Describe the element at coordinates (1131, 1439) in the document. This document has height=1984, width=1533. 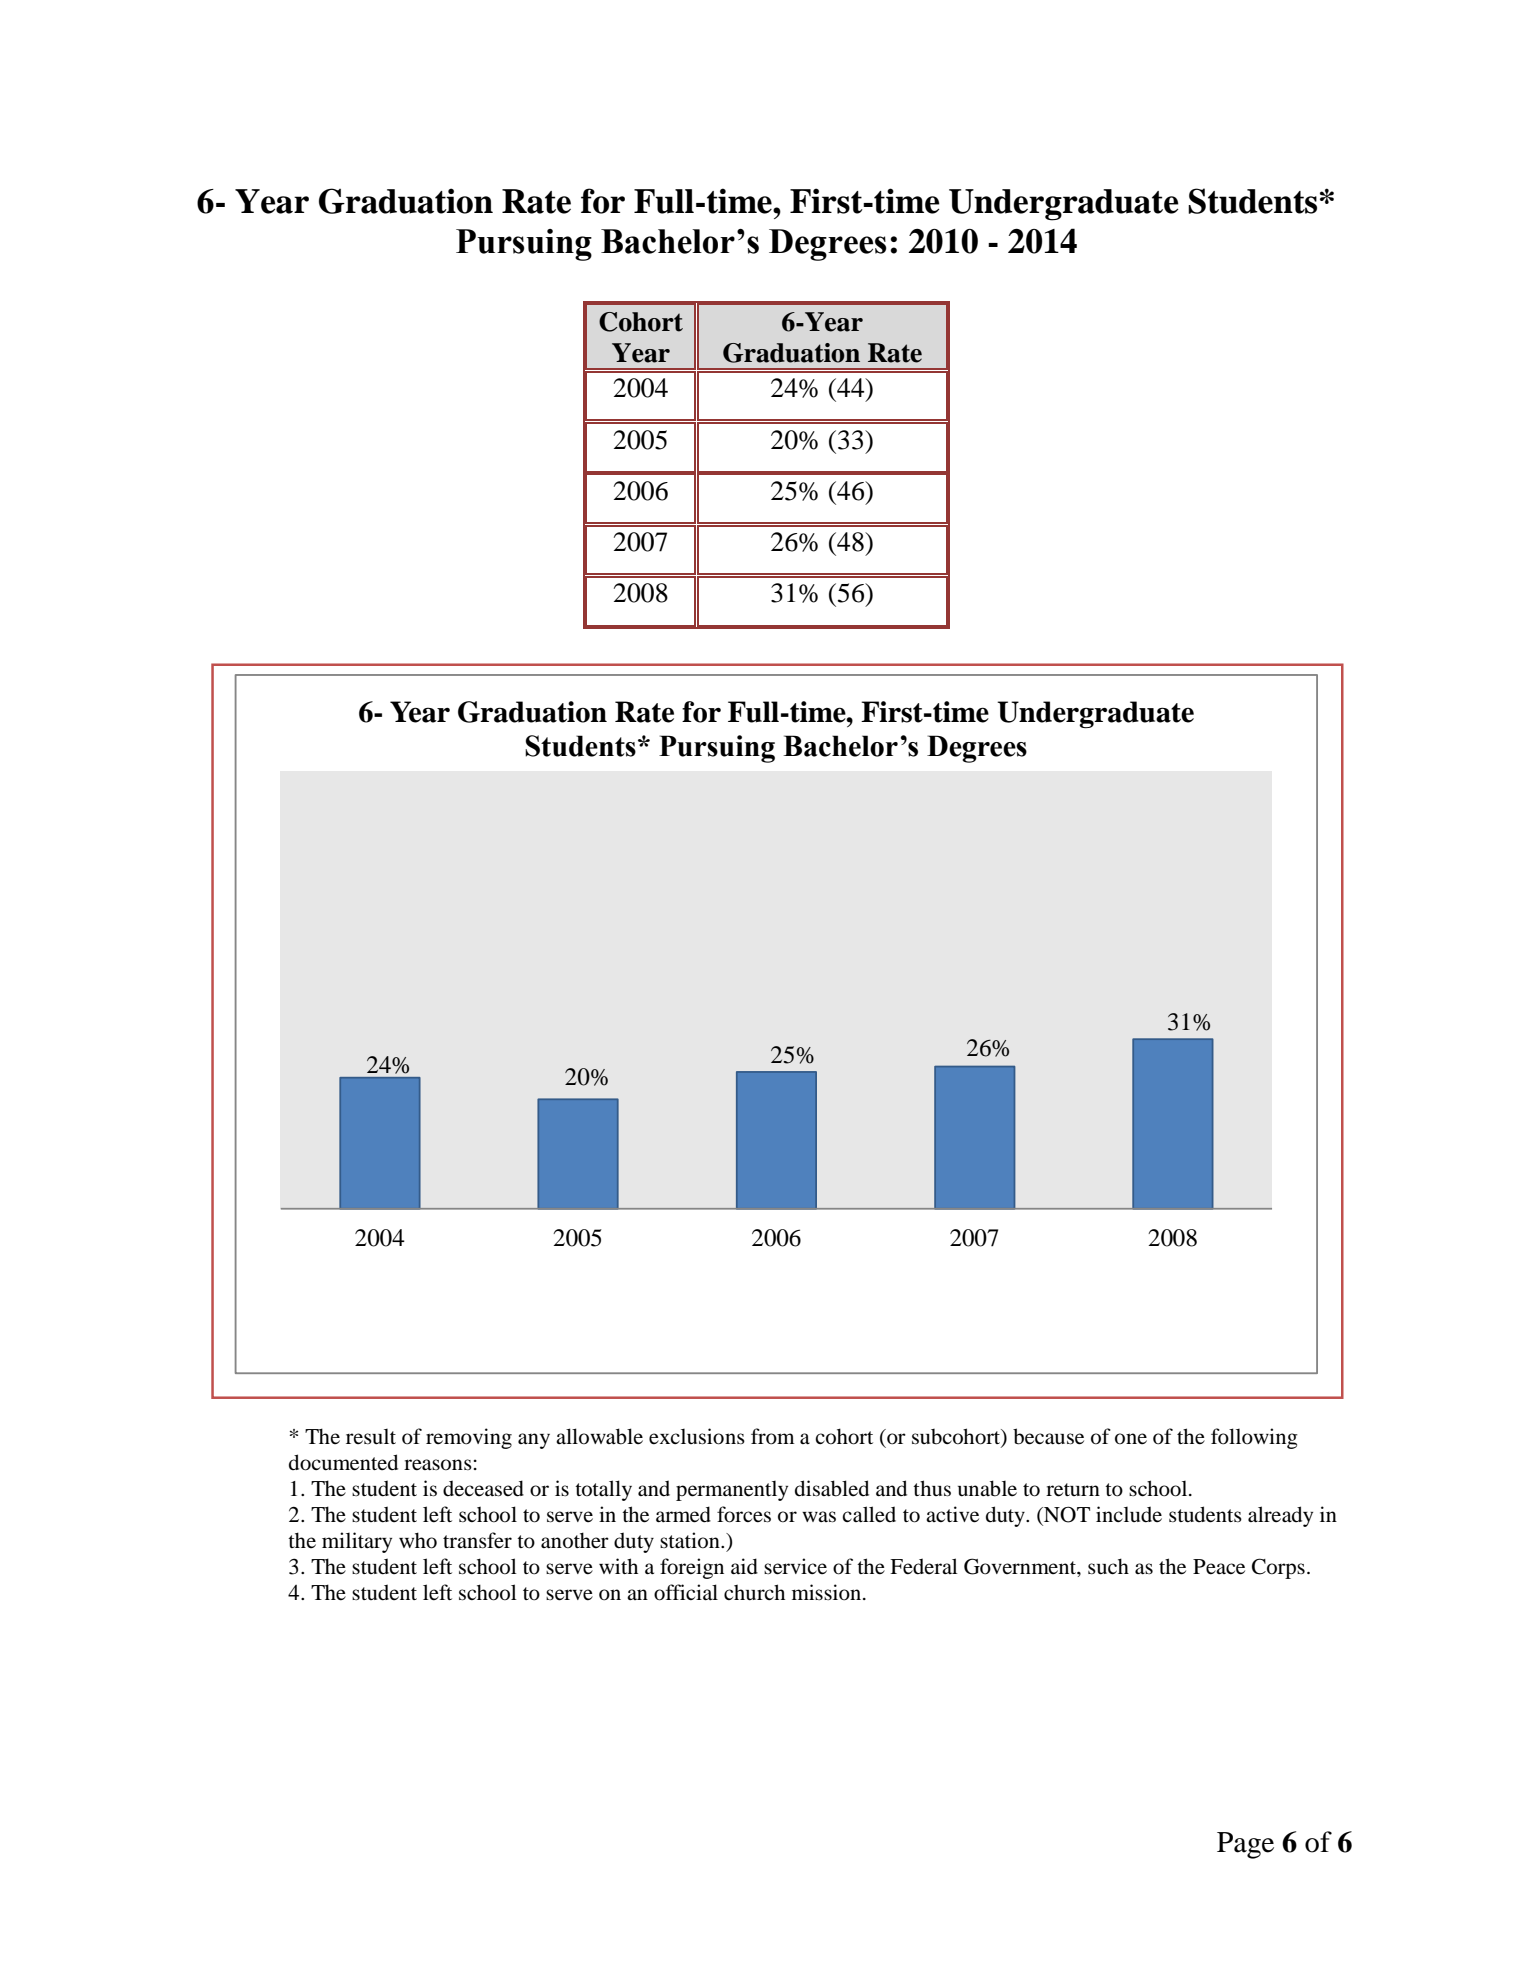
I see `one` at that location.
